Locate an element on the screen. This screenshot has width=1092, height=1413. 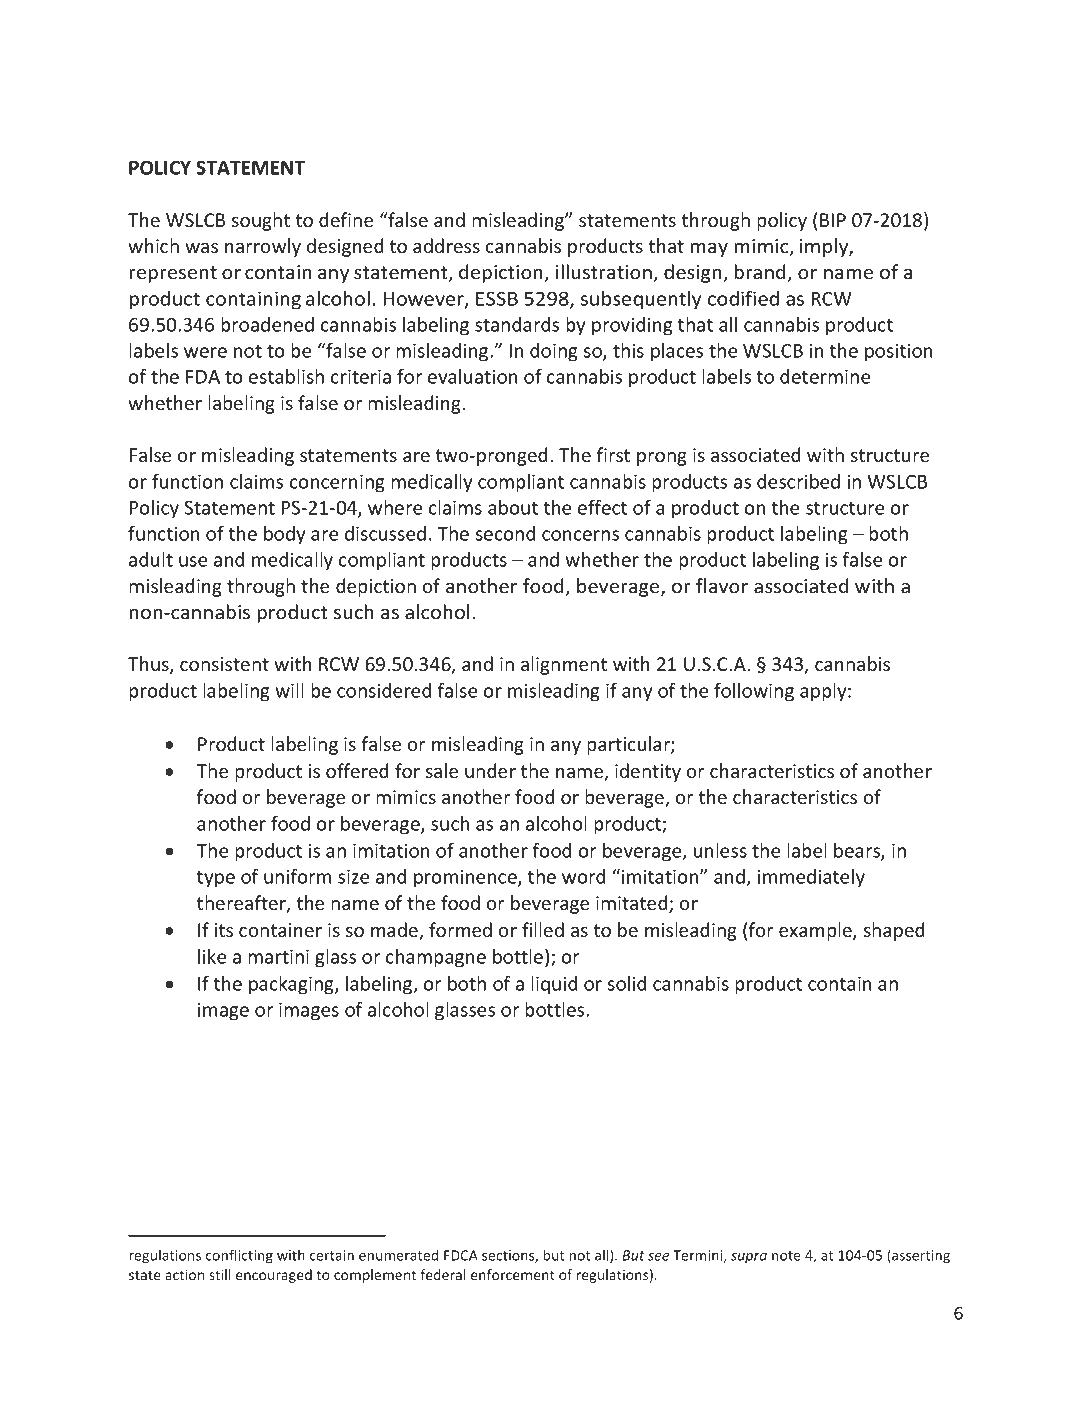
BIP is located at coordinates (833, 220).
